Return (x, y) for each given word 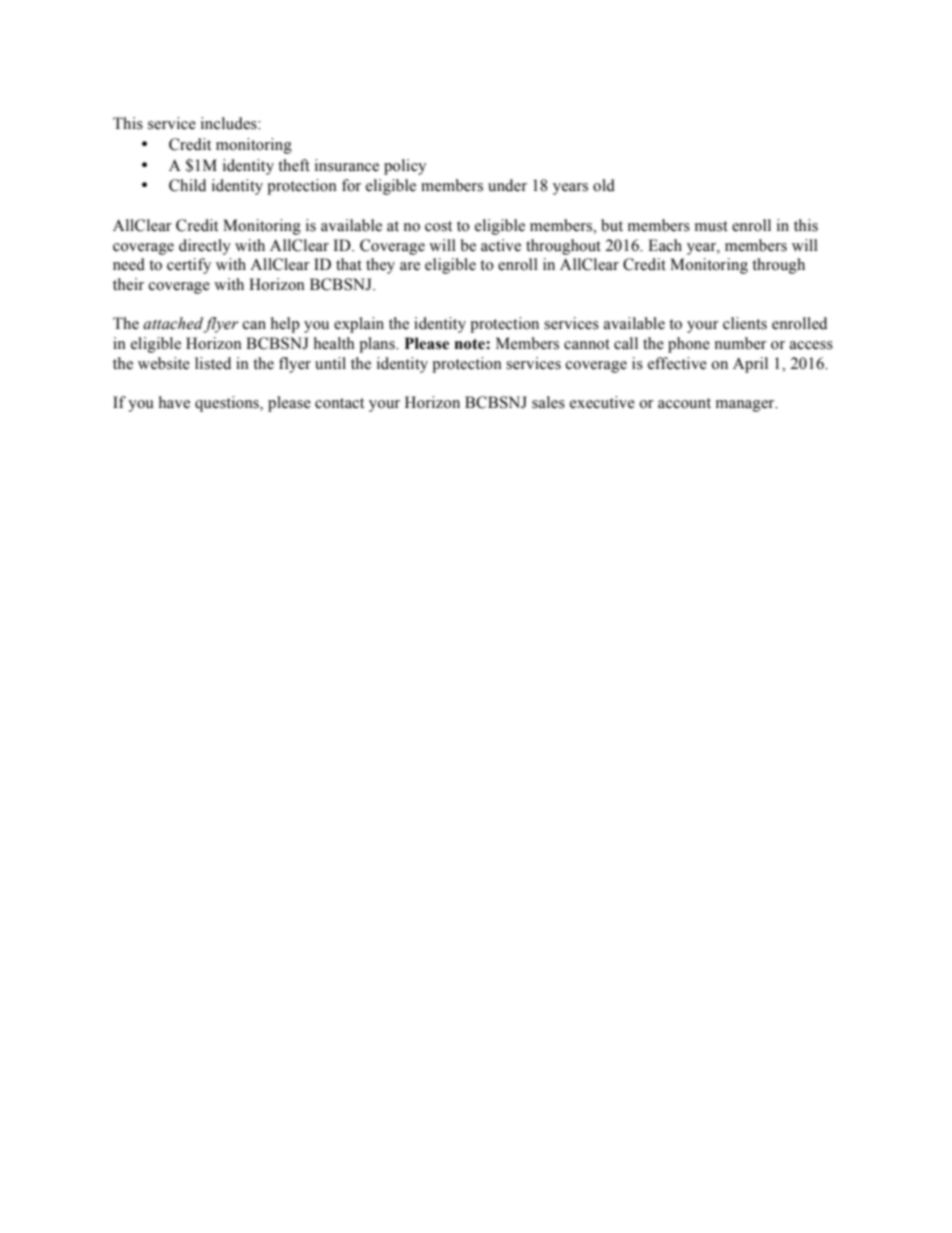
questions (228, 404)
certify (189, 266)
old (604, 185)
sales (548, 402)
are (410, 266)
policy (405, 167)
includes (230, 123)
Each (665, 245)
